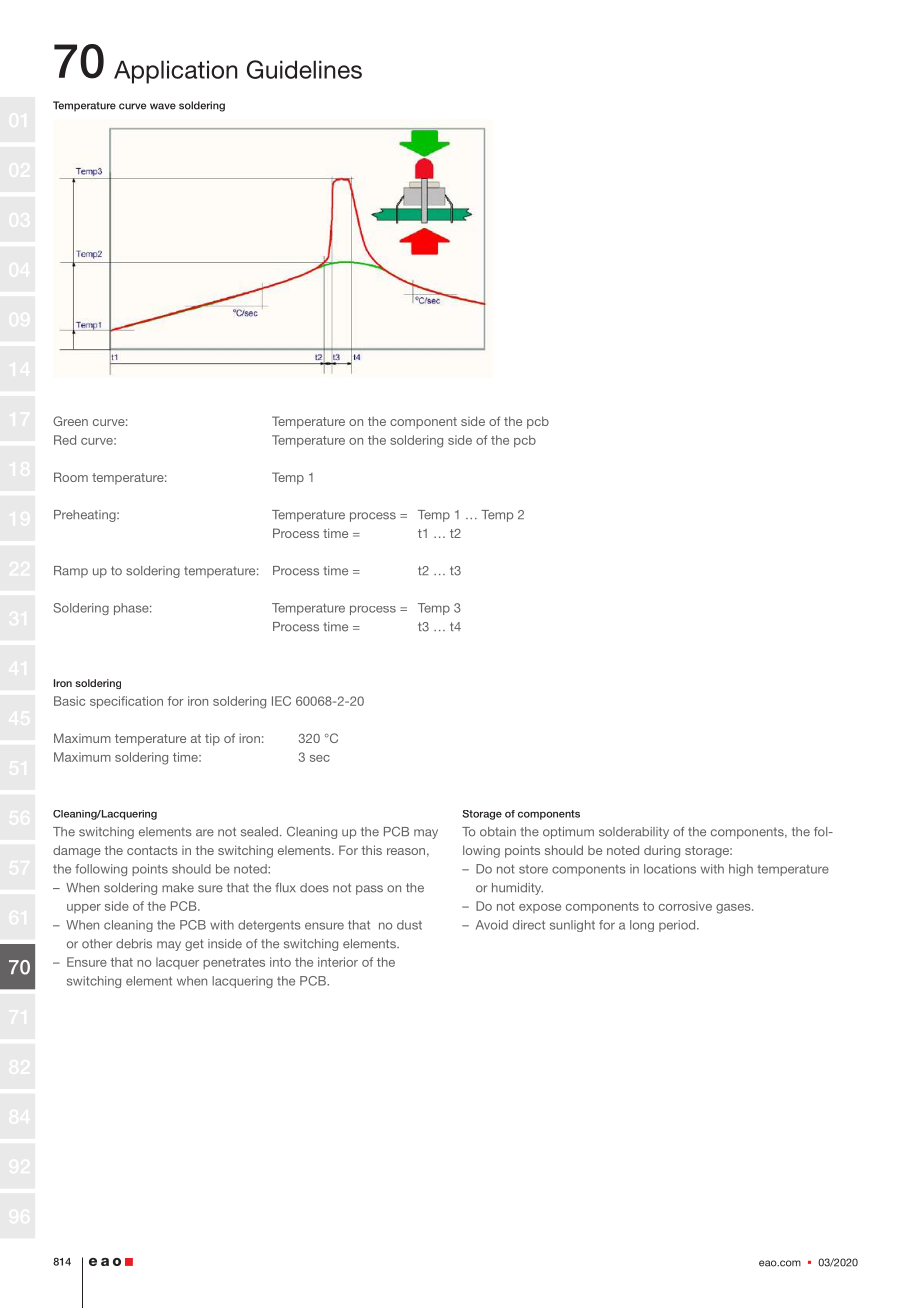 This document has height=1308, width=924. I want to click on optimum, so click(568, 833).
